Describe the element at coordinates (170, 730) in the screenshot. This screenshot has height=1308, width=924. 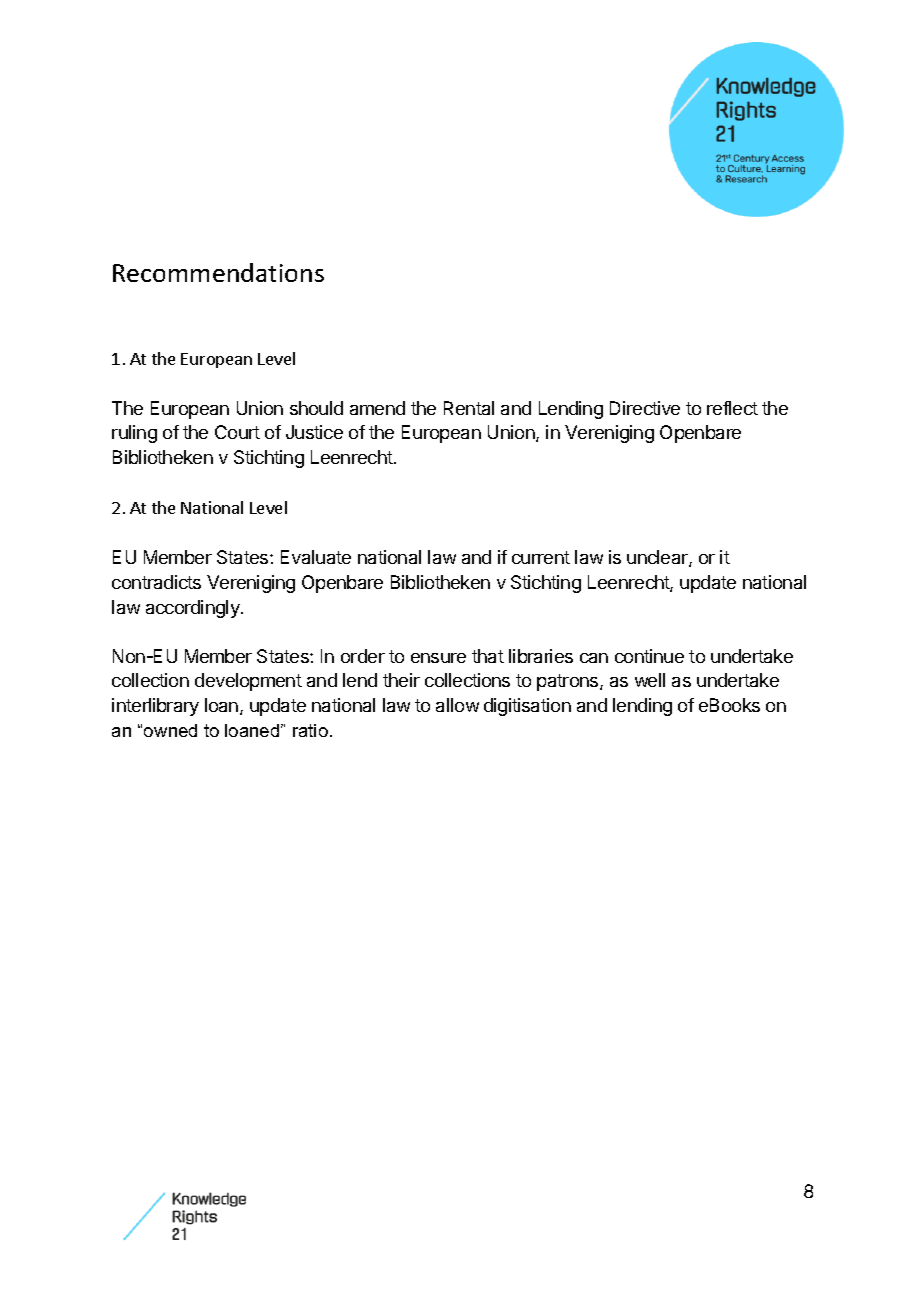
I see `owned` at that location.
